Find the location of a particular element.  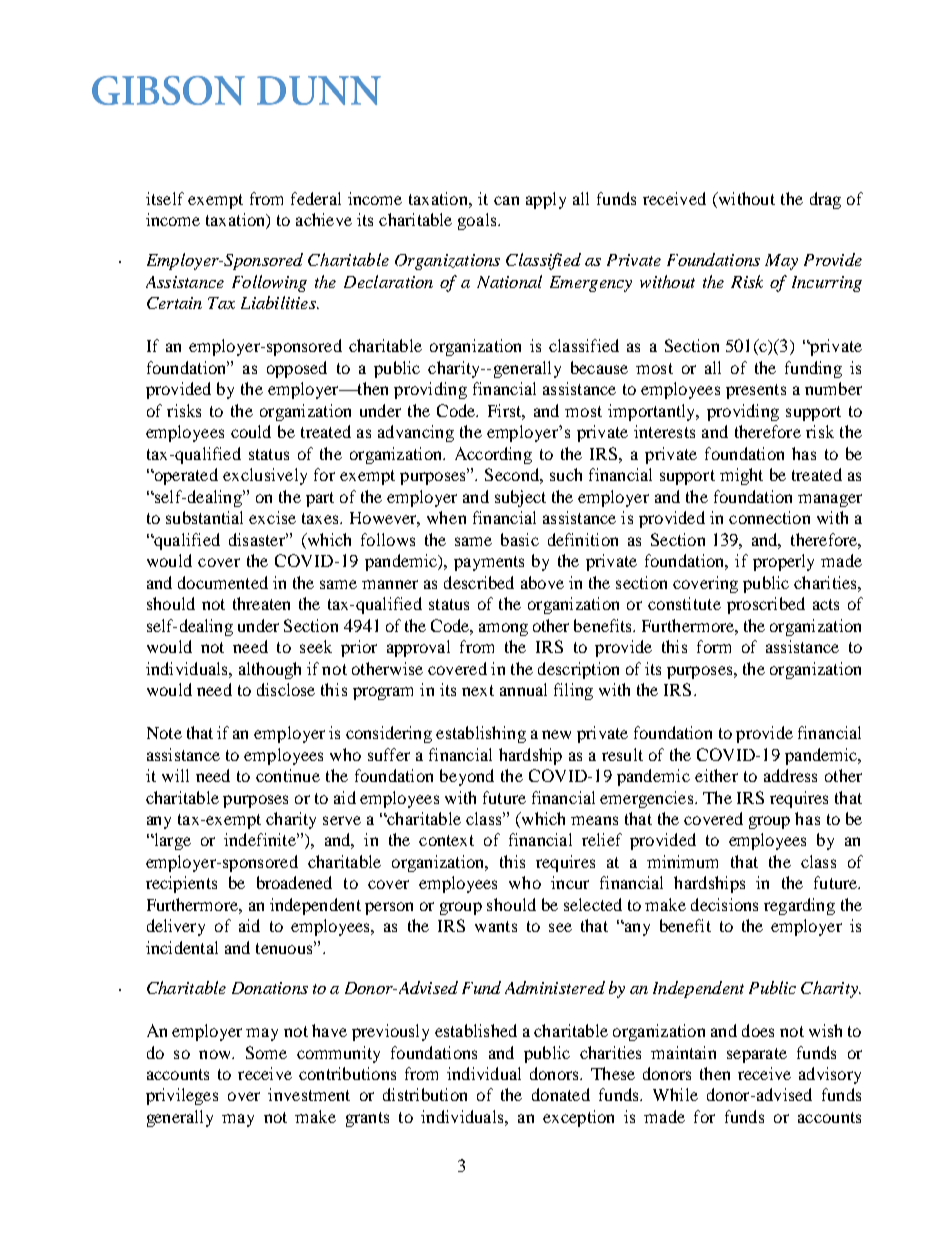

donated is located at coordinates (561, 1094).
